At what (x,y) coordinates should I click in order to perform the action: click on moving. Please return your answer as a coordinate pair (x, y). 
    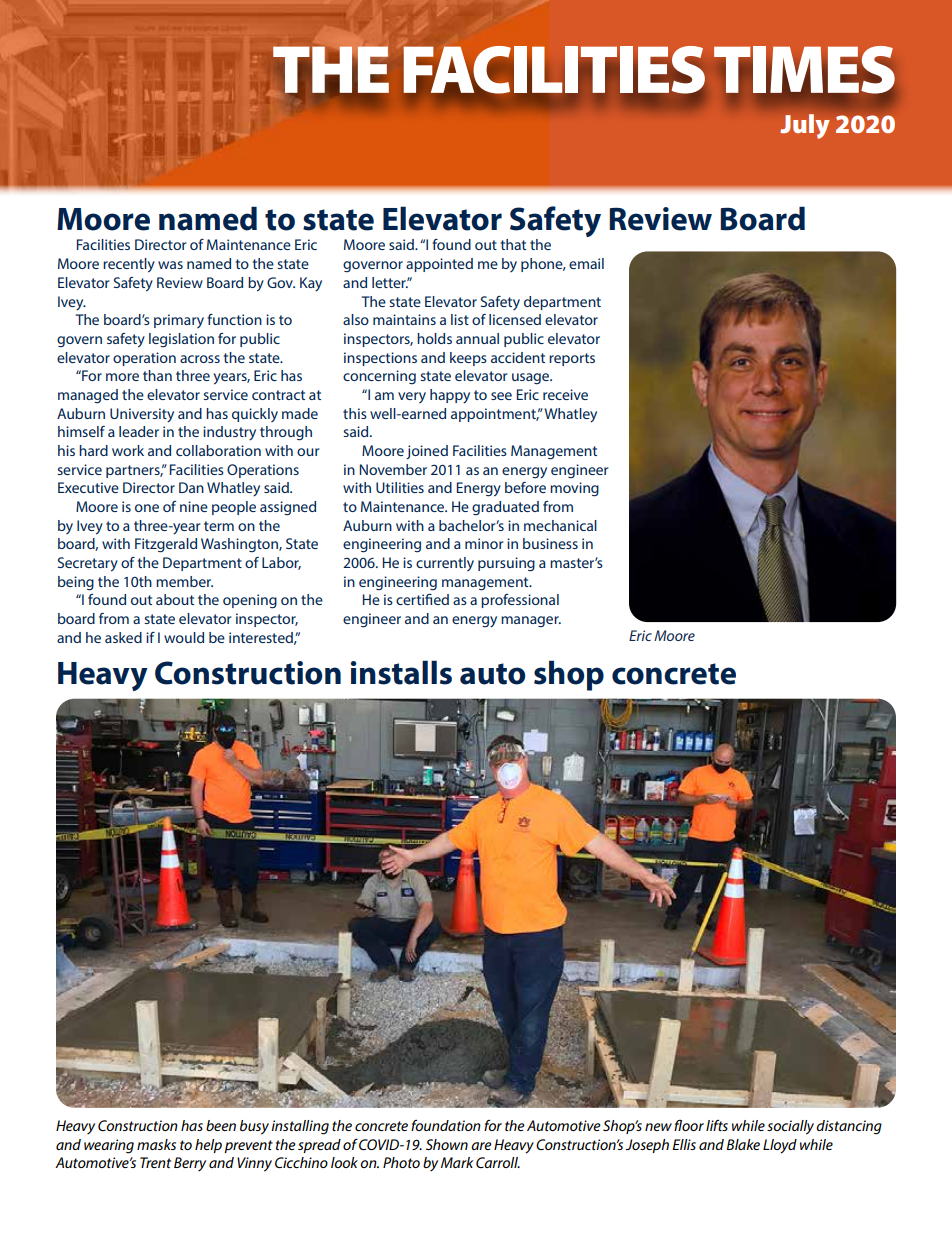
    Looking at the image, I should click on (574, 489).
